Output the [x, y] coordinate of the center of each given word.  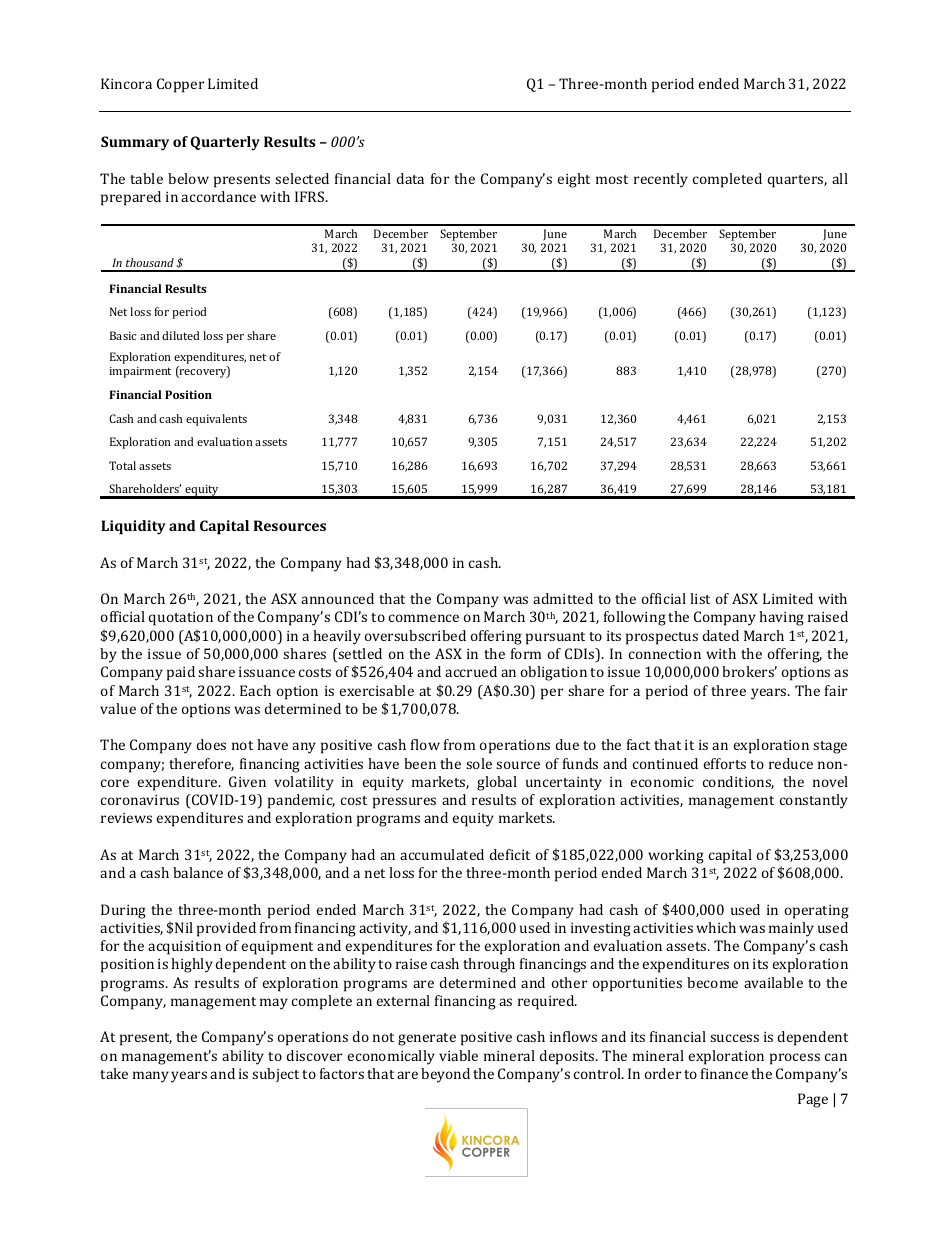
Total [122, 465]
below [188, 178]
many [151, 1077]
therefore [201, 764]
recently [661, 180]
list [700, 598]
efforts [725, 763]
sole [479, 763]
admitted [563, 598]
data [410, 178]
